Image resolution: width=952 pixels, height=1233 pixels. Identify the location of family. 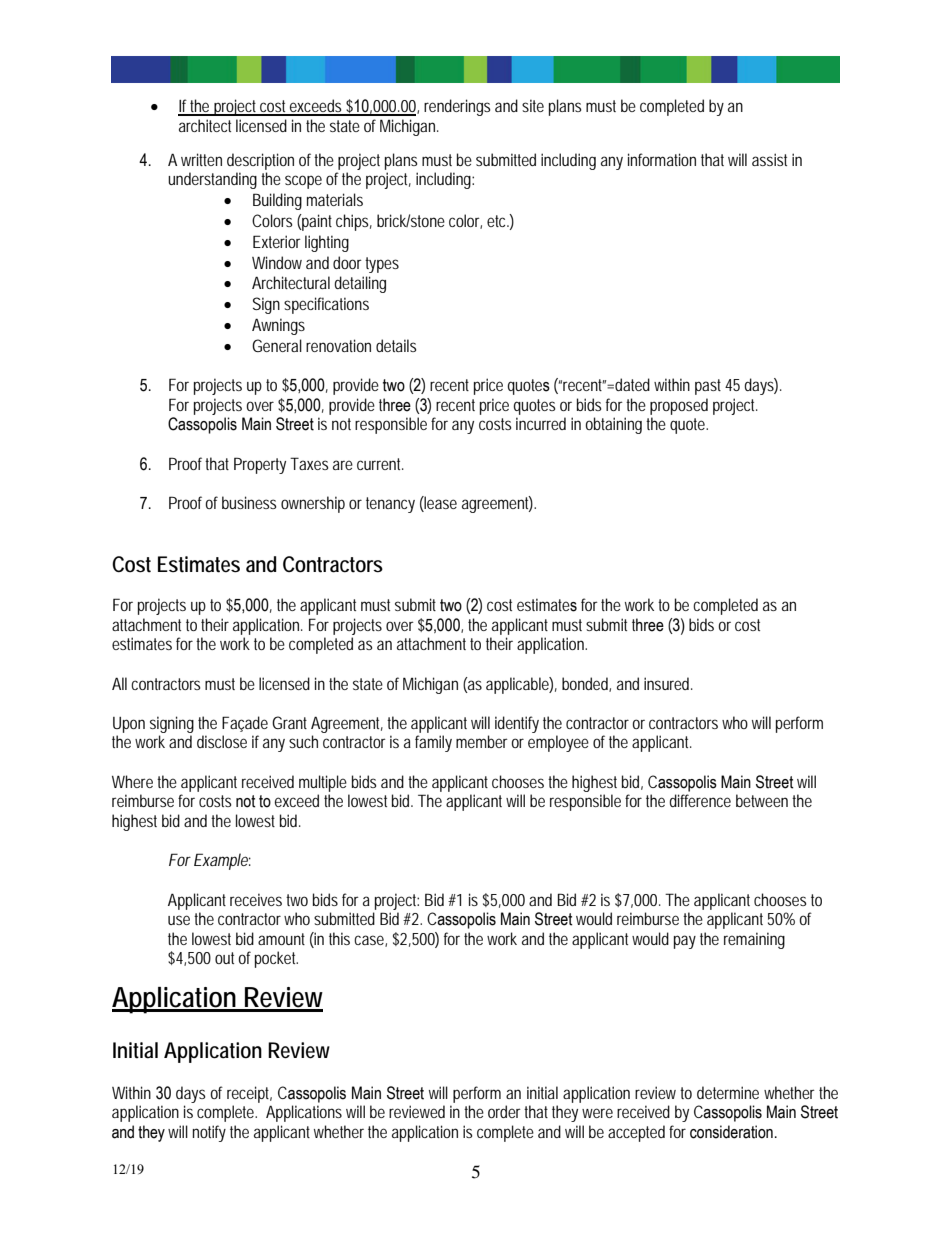
(433, 743).
